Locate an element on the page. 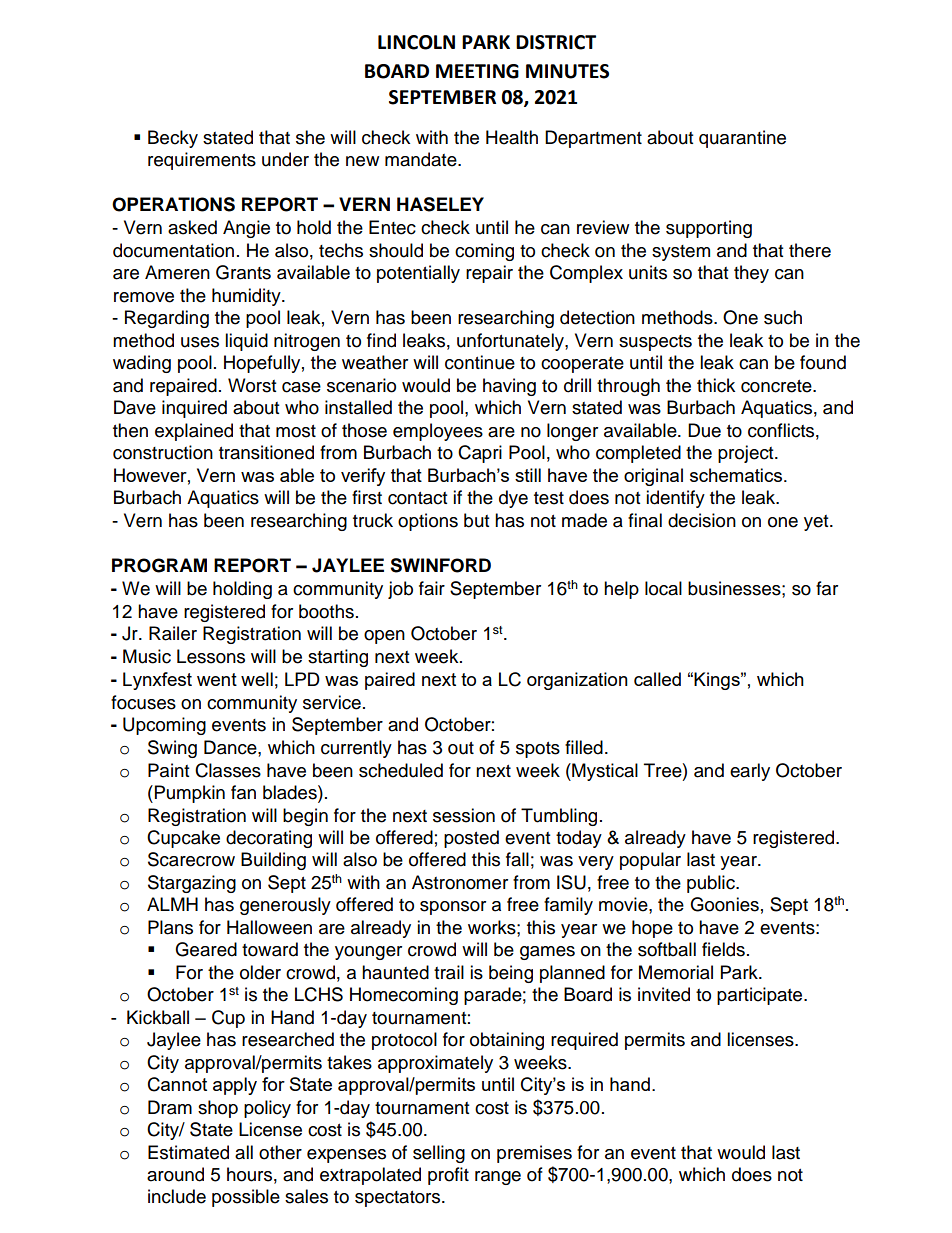 The width and height of the document is (952, 1233). MEETING is located at coordinates (477, 71).
